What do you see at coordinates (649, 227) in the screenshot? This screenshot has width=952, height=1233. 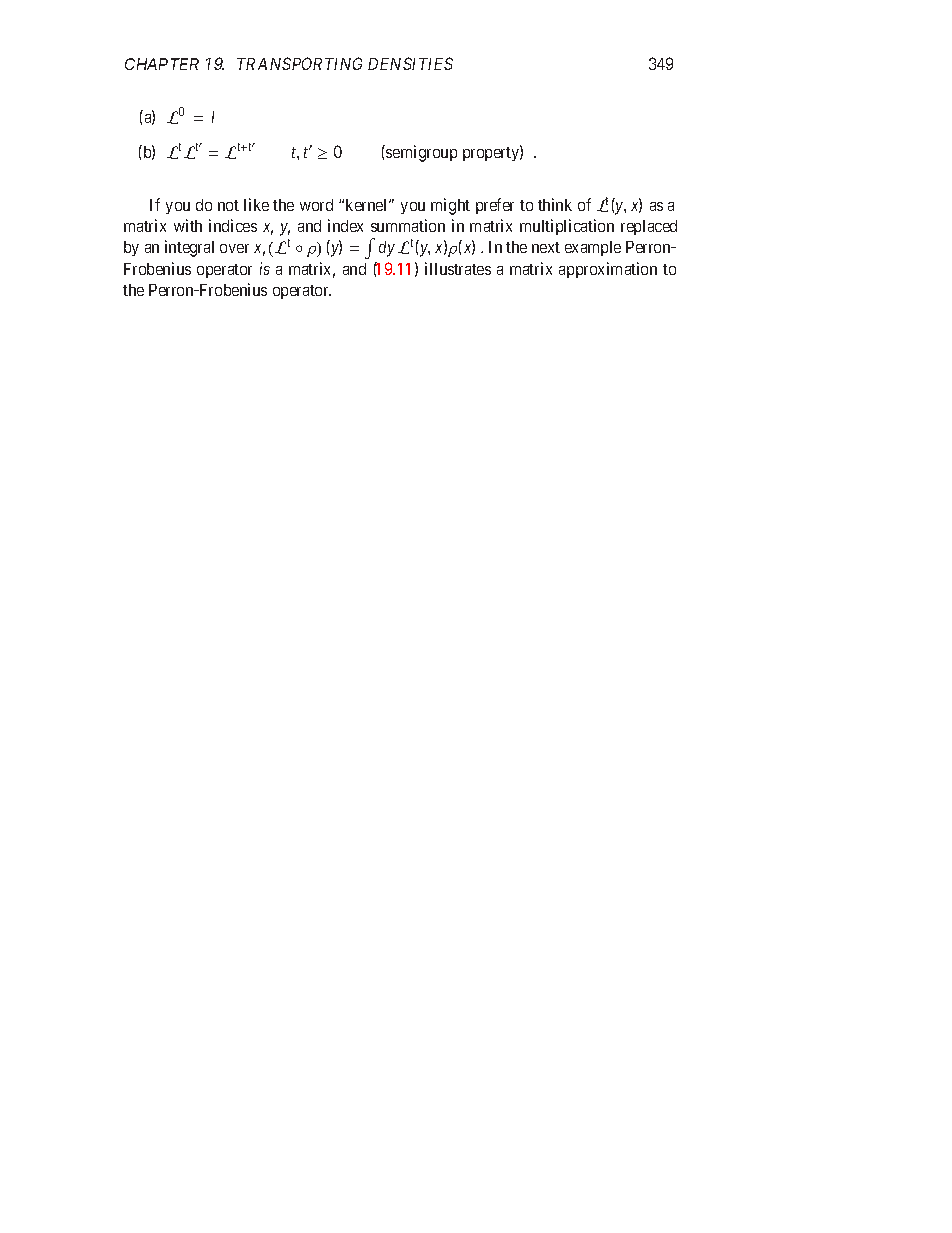 I see `replaced` at bounding box center [649, 227].
